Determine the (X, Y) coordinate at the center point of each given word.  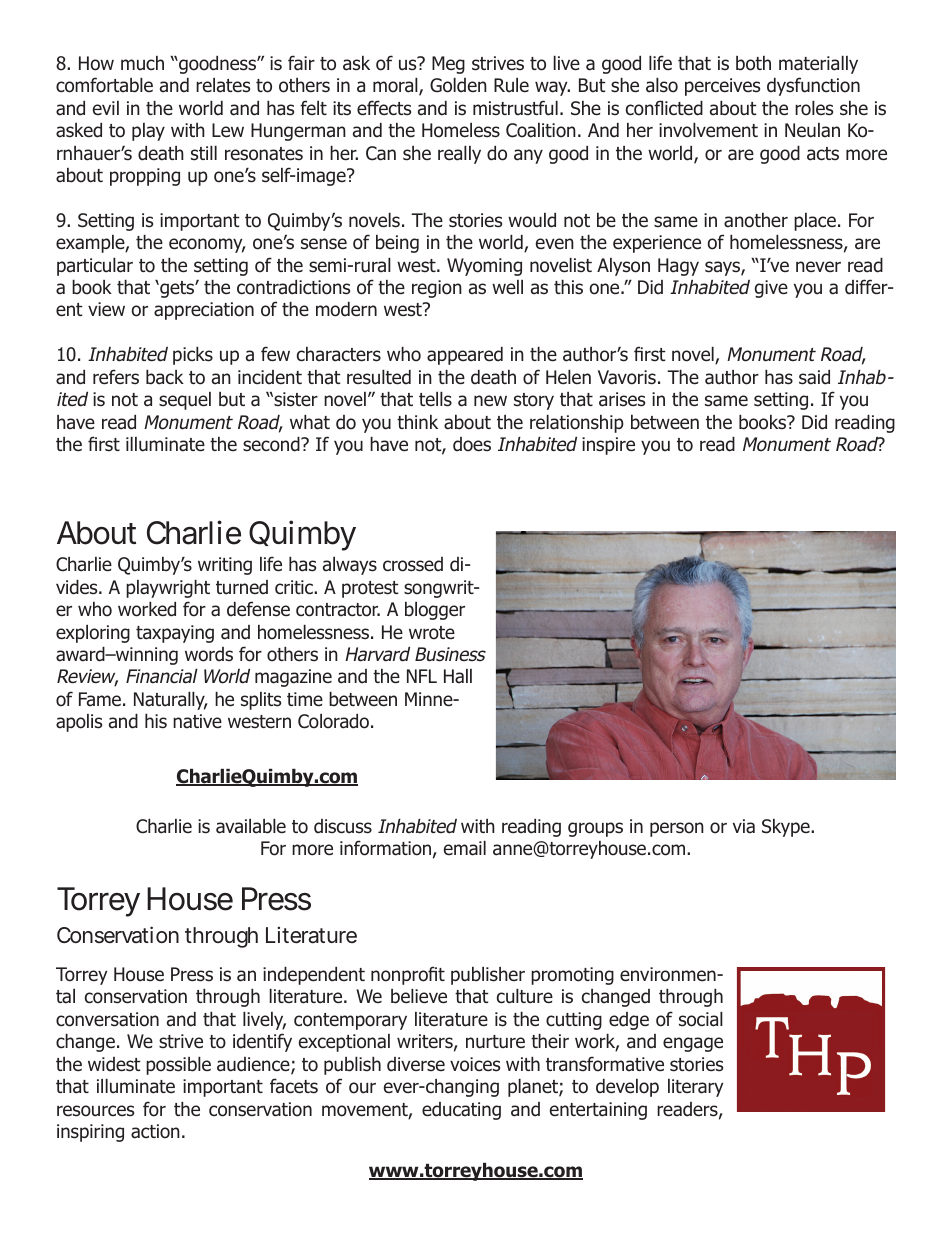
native (197, 721)
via (744, 826)
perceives (722, 87)
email (465, 848)
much (142, 63)
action (155, 1131)
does (472, 444)
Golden (458, 85)
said (814, 377)
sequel (185, 401)
